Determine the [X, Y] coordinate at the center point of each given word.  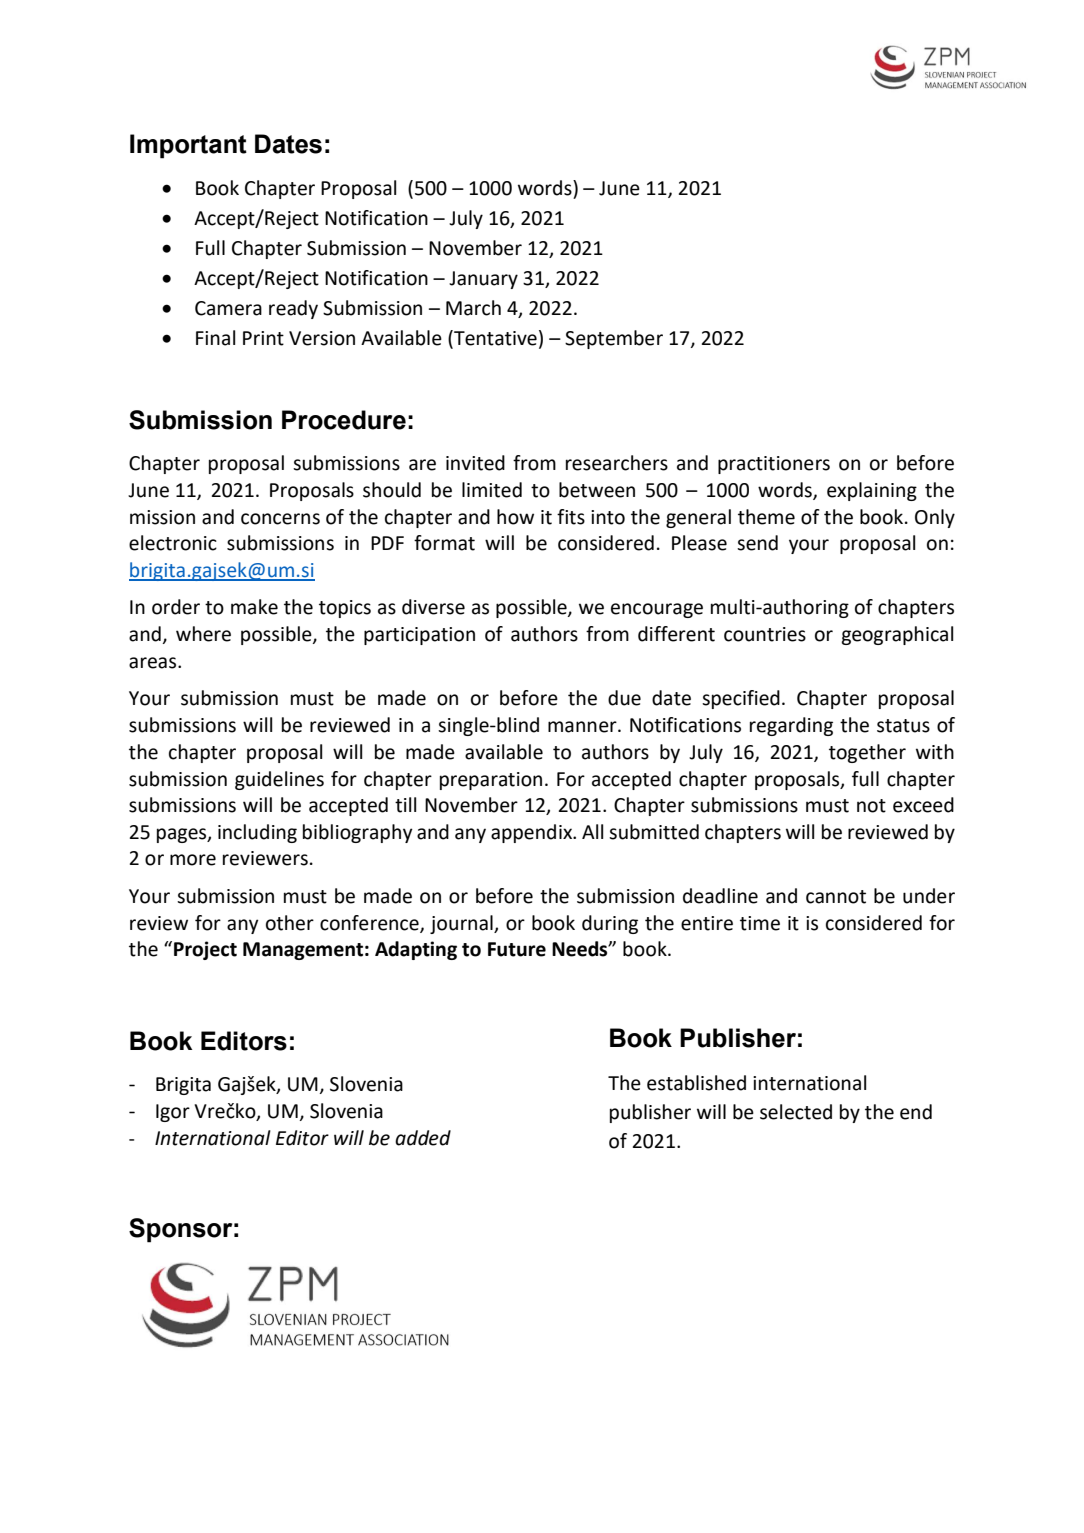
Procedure [344, 420]
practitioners [774, 465]
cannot [836, 897]
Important [188, 146]
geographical [897, 635]
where [203, 634]
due [624, 698]
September [614, 339]
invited [475, 463]
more [193, 860]
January [483, 280]
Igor [173, 1113]
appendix [533, 833]
